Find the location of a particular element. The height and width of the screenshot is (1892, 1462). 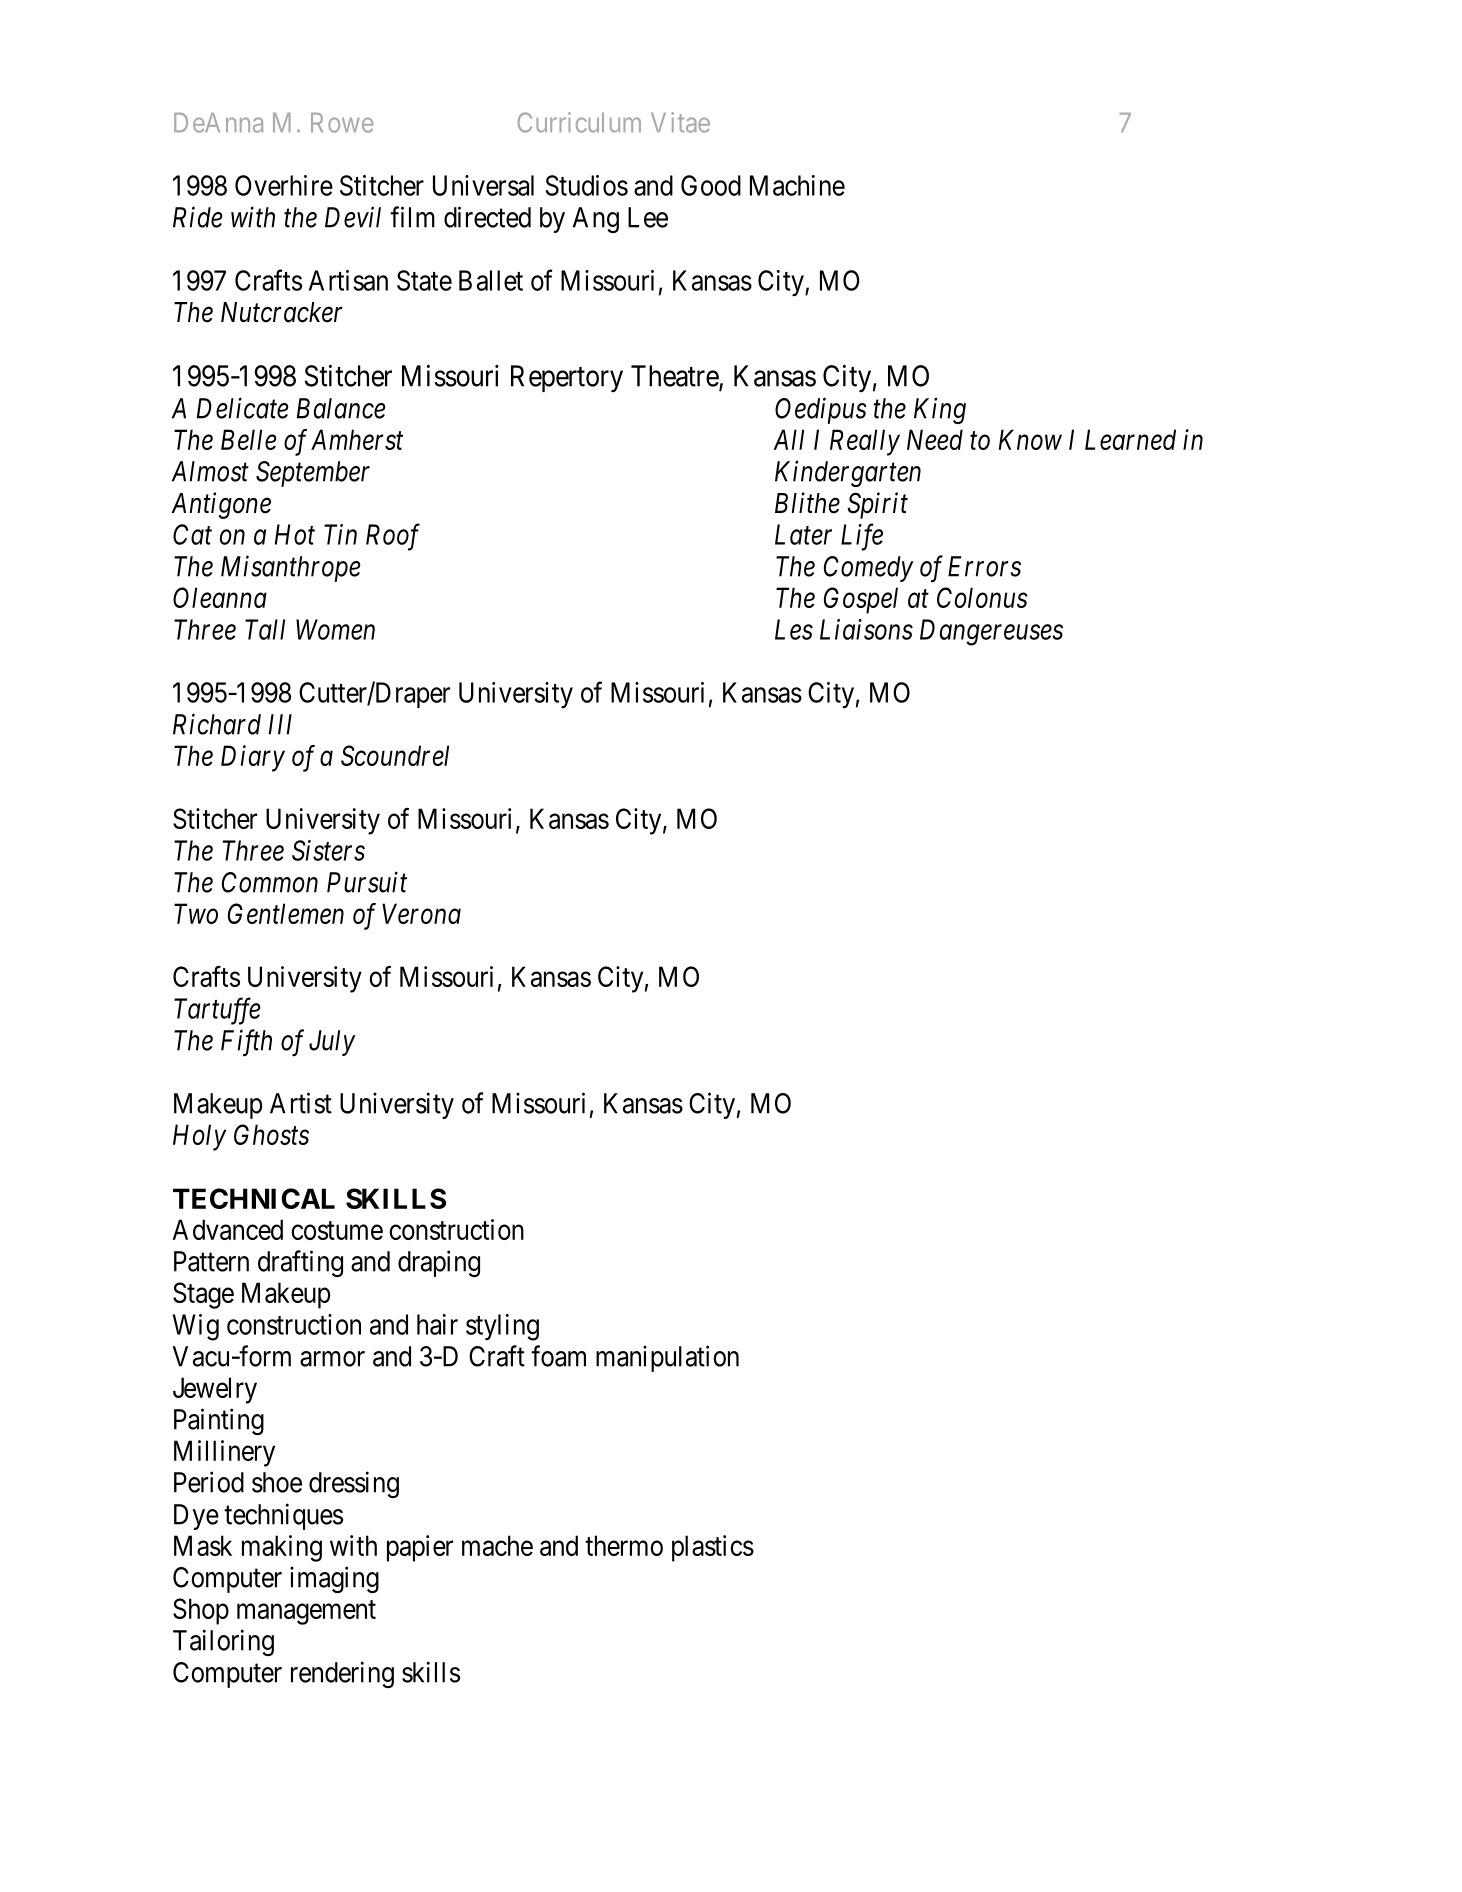

Errors is located at coordinates (984, 566).
